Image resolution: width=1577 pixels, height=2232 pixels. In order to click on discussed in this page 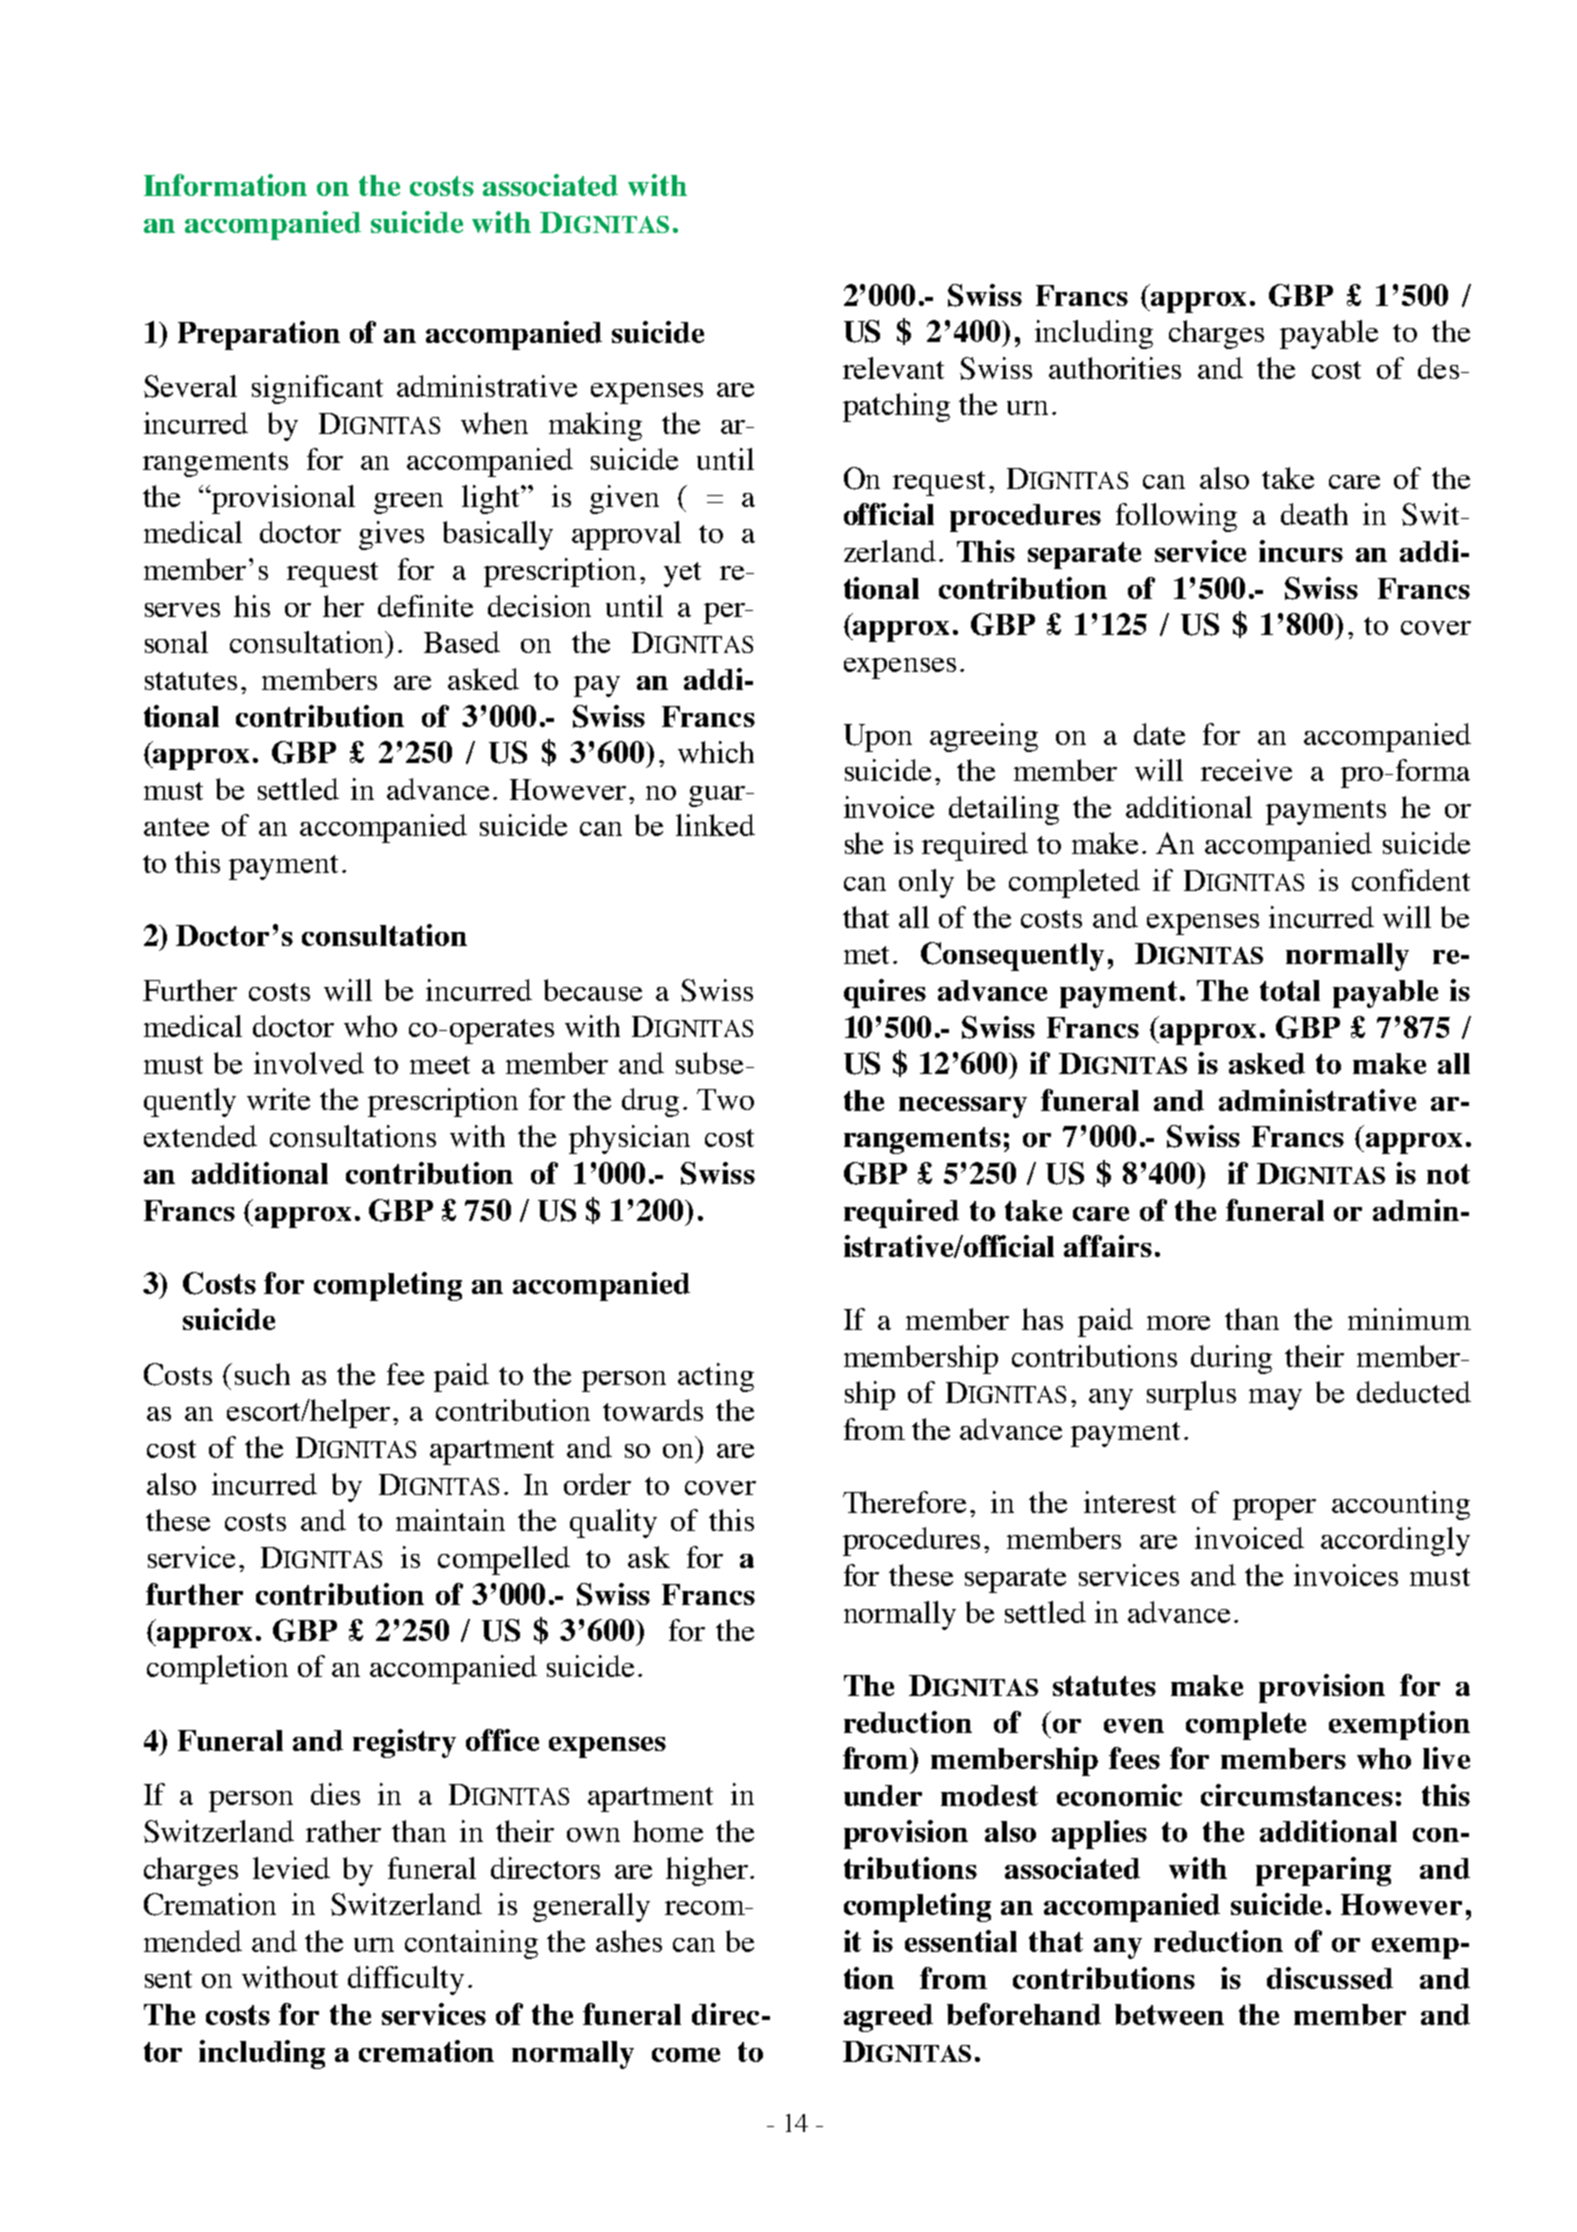, I will do `click(1330, 1978)`.
